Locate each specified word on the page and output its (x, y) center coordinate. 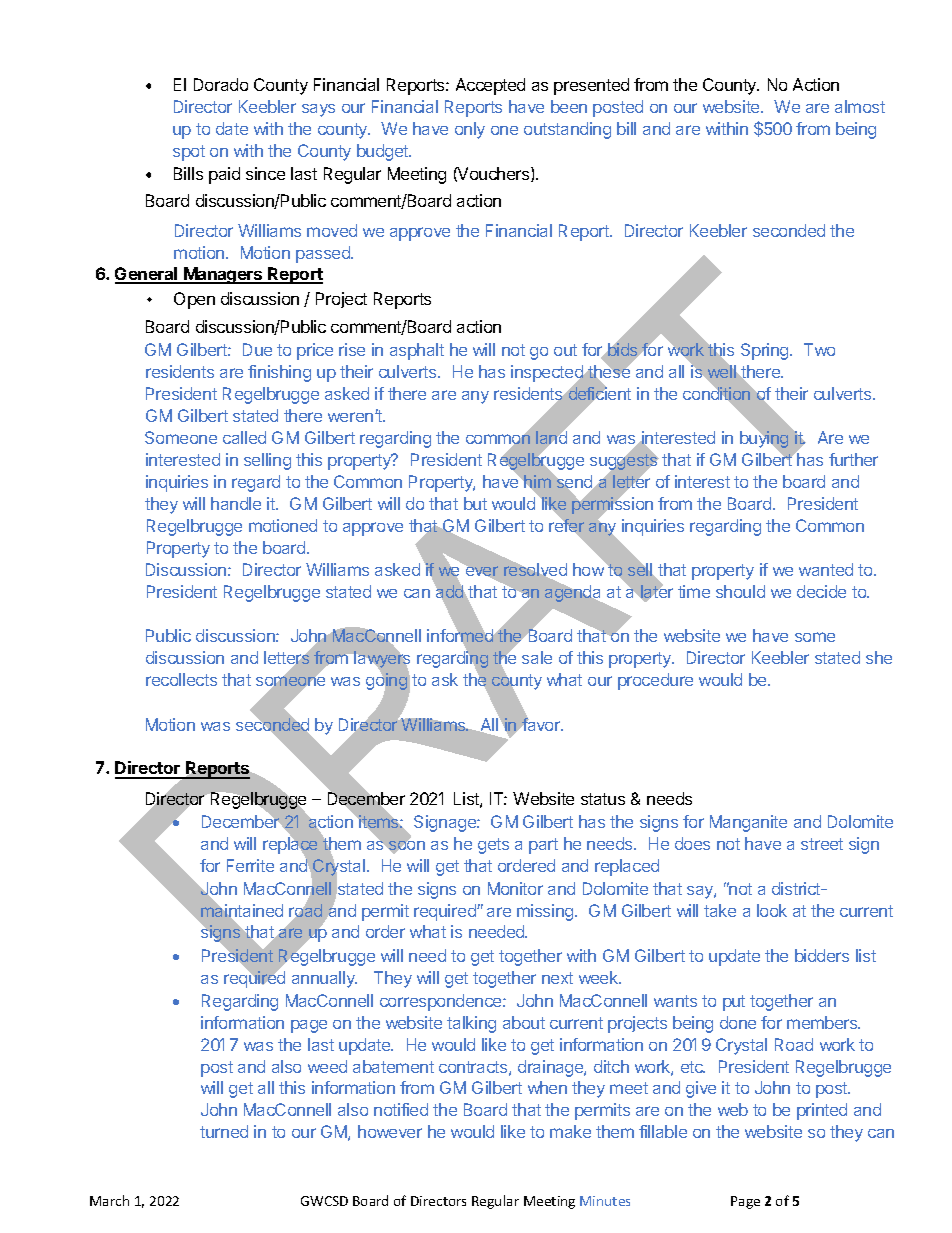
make (570, 1131)
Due (257, 349)
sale (537, 657)
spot (189, 153)
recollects (181, 679)
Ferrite (250, 865)
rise (352, 349)
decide (821, 591)
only (470, 130)
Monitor (515, 888)
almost (860, 106)
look (772, 910)
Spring (766, 351)
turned (224, 1131)
